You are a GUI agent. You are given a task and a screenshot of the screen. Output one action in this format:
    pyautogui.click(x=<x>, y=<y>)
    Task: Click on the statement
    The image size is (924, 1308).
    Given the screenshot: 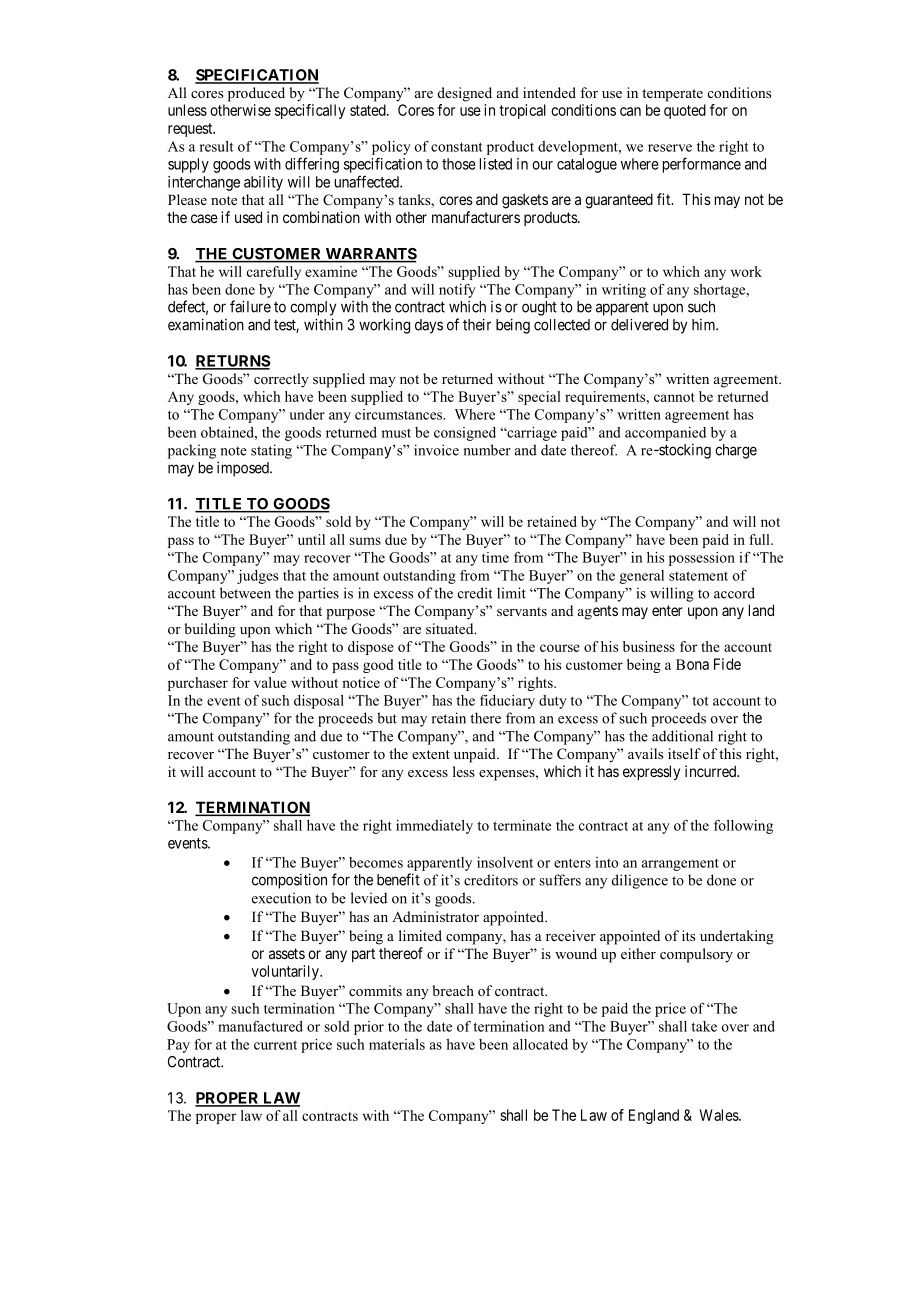 What is the action you would take?
    pyautogui.click(x=698, y=576)
